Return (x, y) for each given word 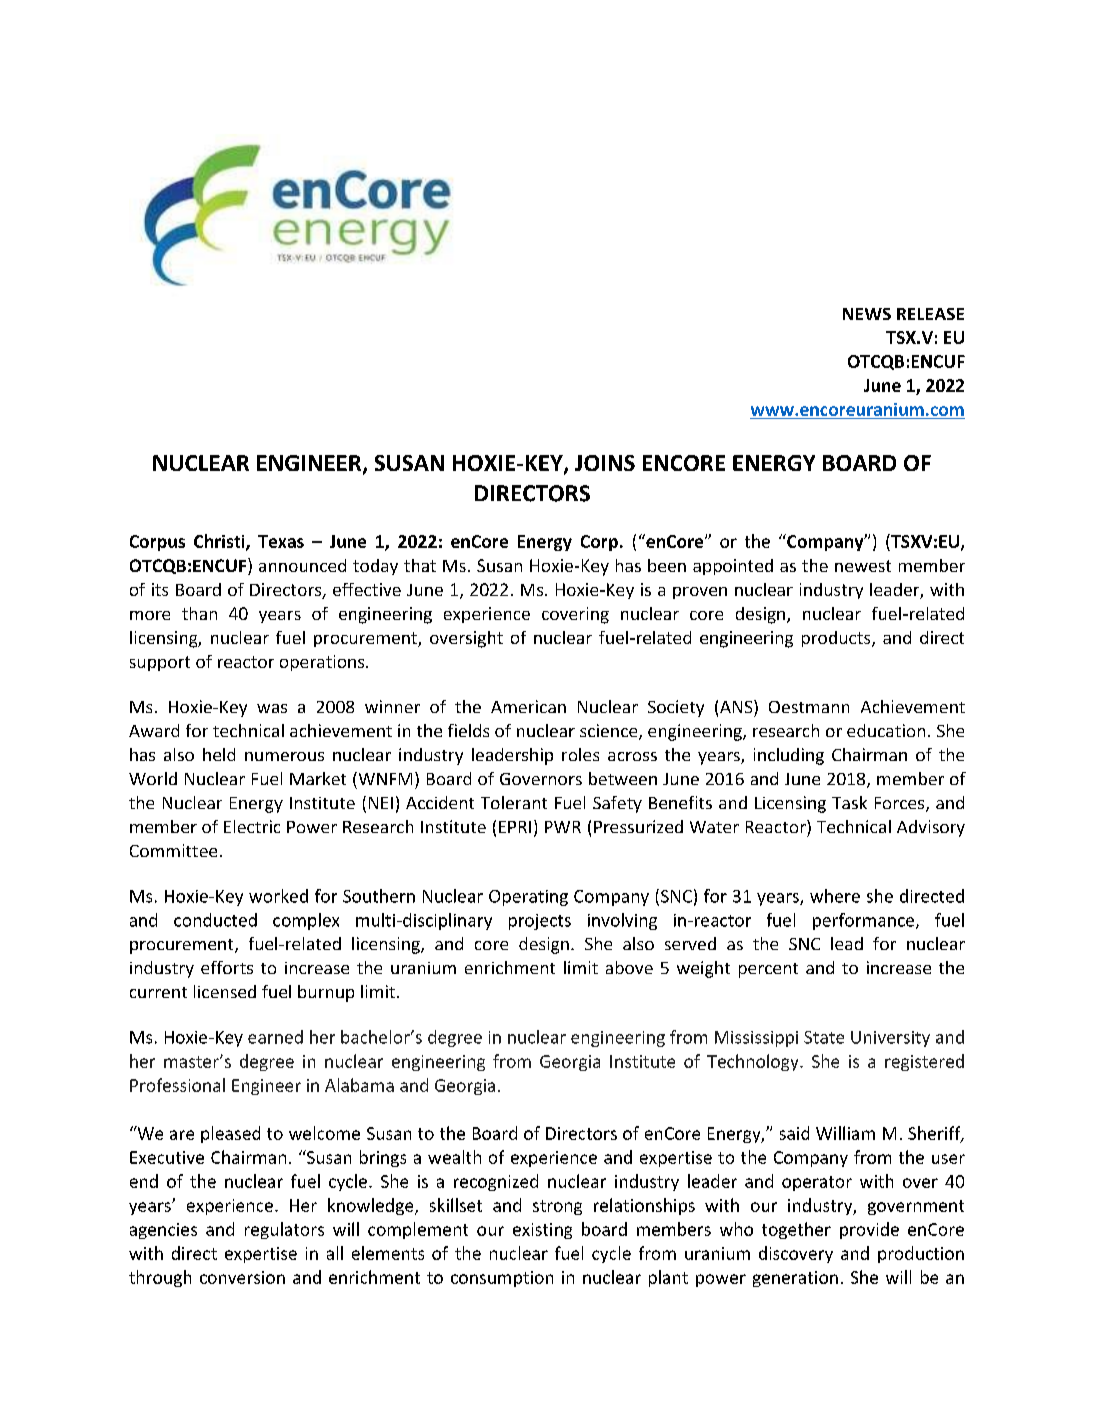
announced (302, 565)
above (629, 967)
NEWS (867, 314)
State (824, 1037)
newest (863, 566)
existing (542, 1231)
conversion (242, 1277)
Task (849, 802)
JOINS (605, 463)
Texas (281, 541)
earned (275, 1037)
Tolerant (514, 802)
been (667, 565)
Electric (252, 826)
